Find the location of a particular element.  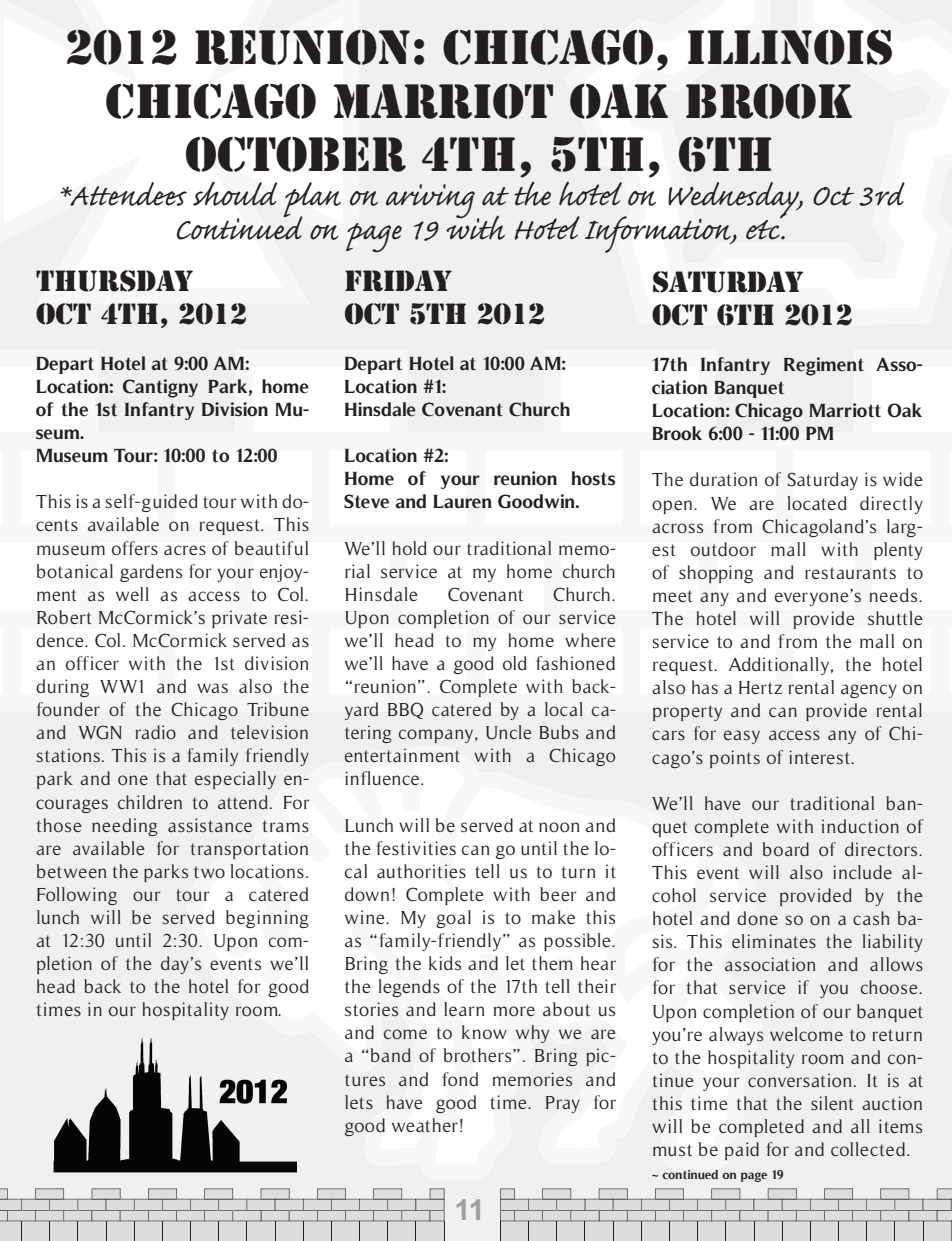

ILLINOIS is located at coordinates (790, 47).
